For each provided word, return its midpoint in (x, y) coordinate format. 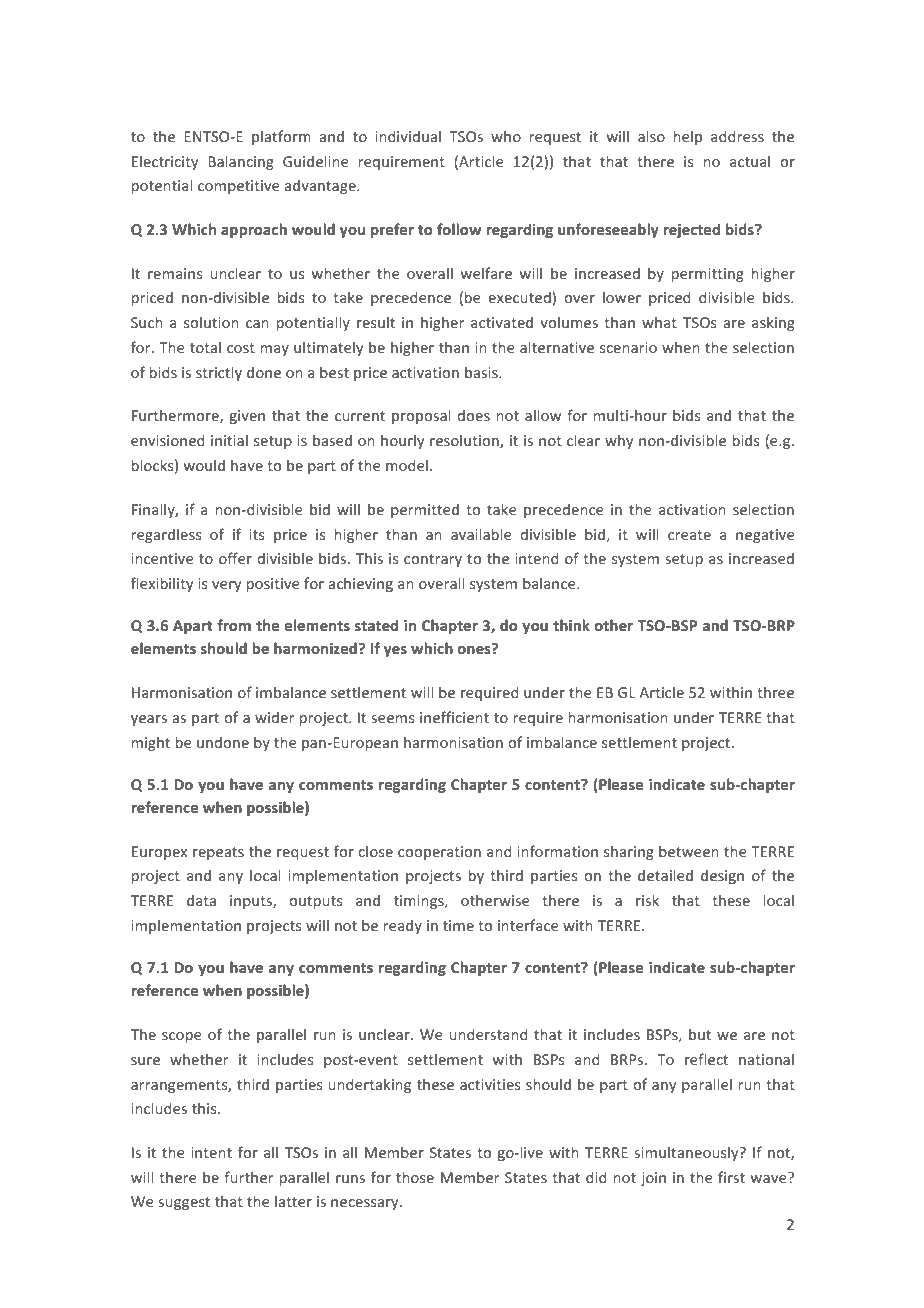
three (775, 692)
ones (475, 649)
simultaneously (687, 1153)
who (506, 136)
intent (212, 1152)
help (688, 137)
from (234, 625)
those (415, 1177)
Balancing (241, 162)
